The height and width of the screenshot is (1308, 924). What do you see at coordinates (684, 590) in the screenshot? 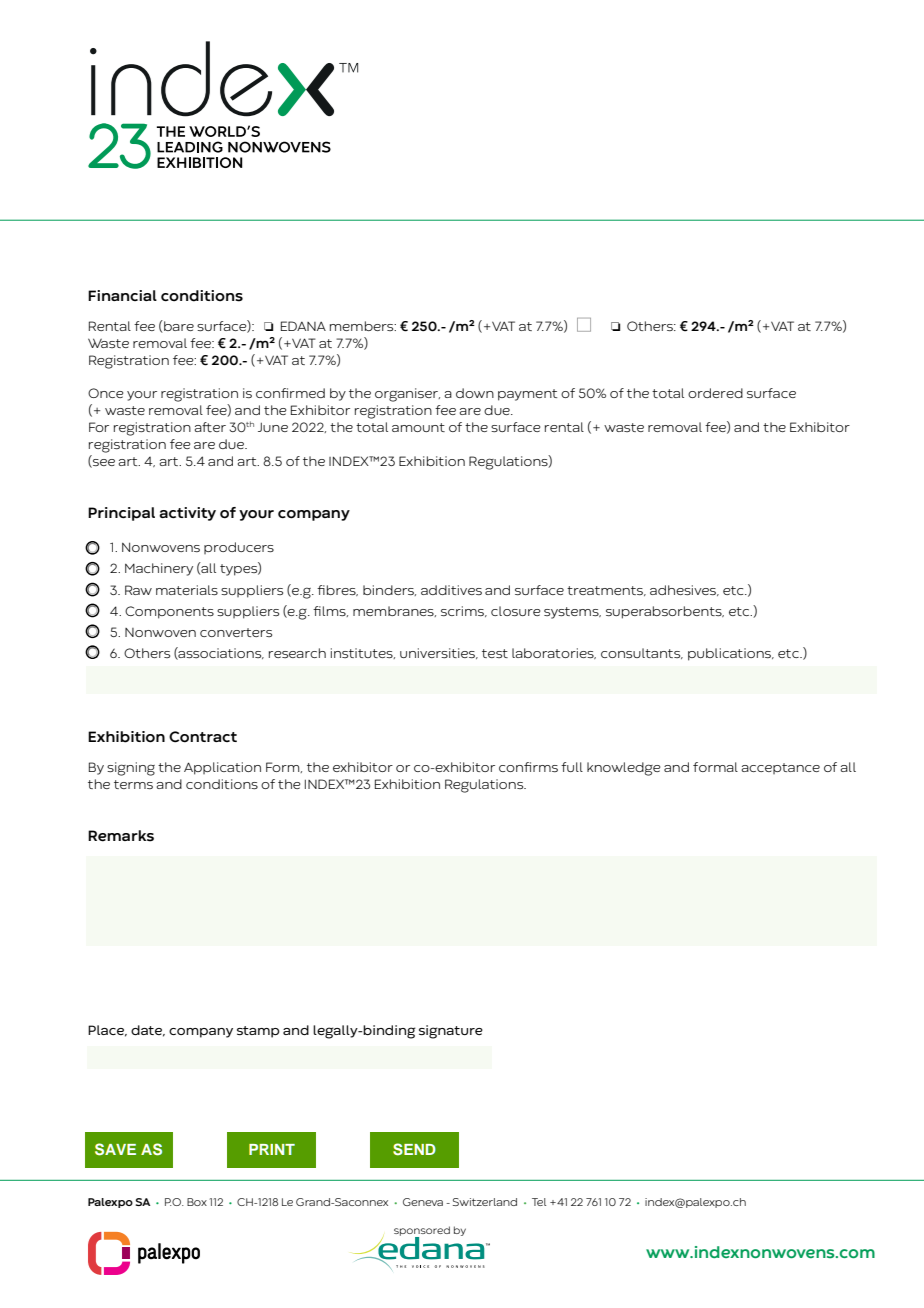
I see `adhesives` at bounding box center [684, 590].
